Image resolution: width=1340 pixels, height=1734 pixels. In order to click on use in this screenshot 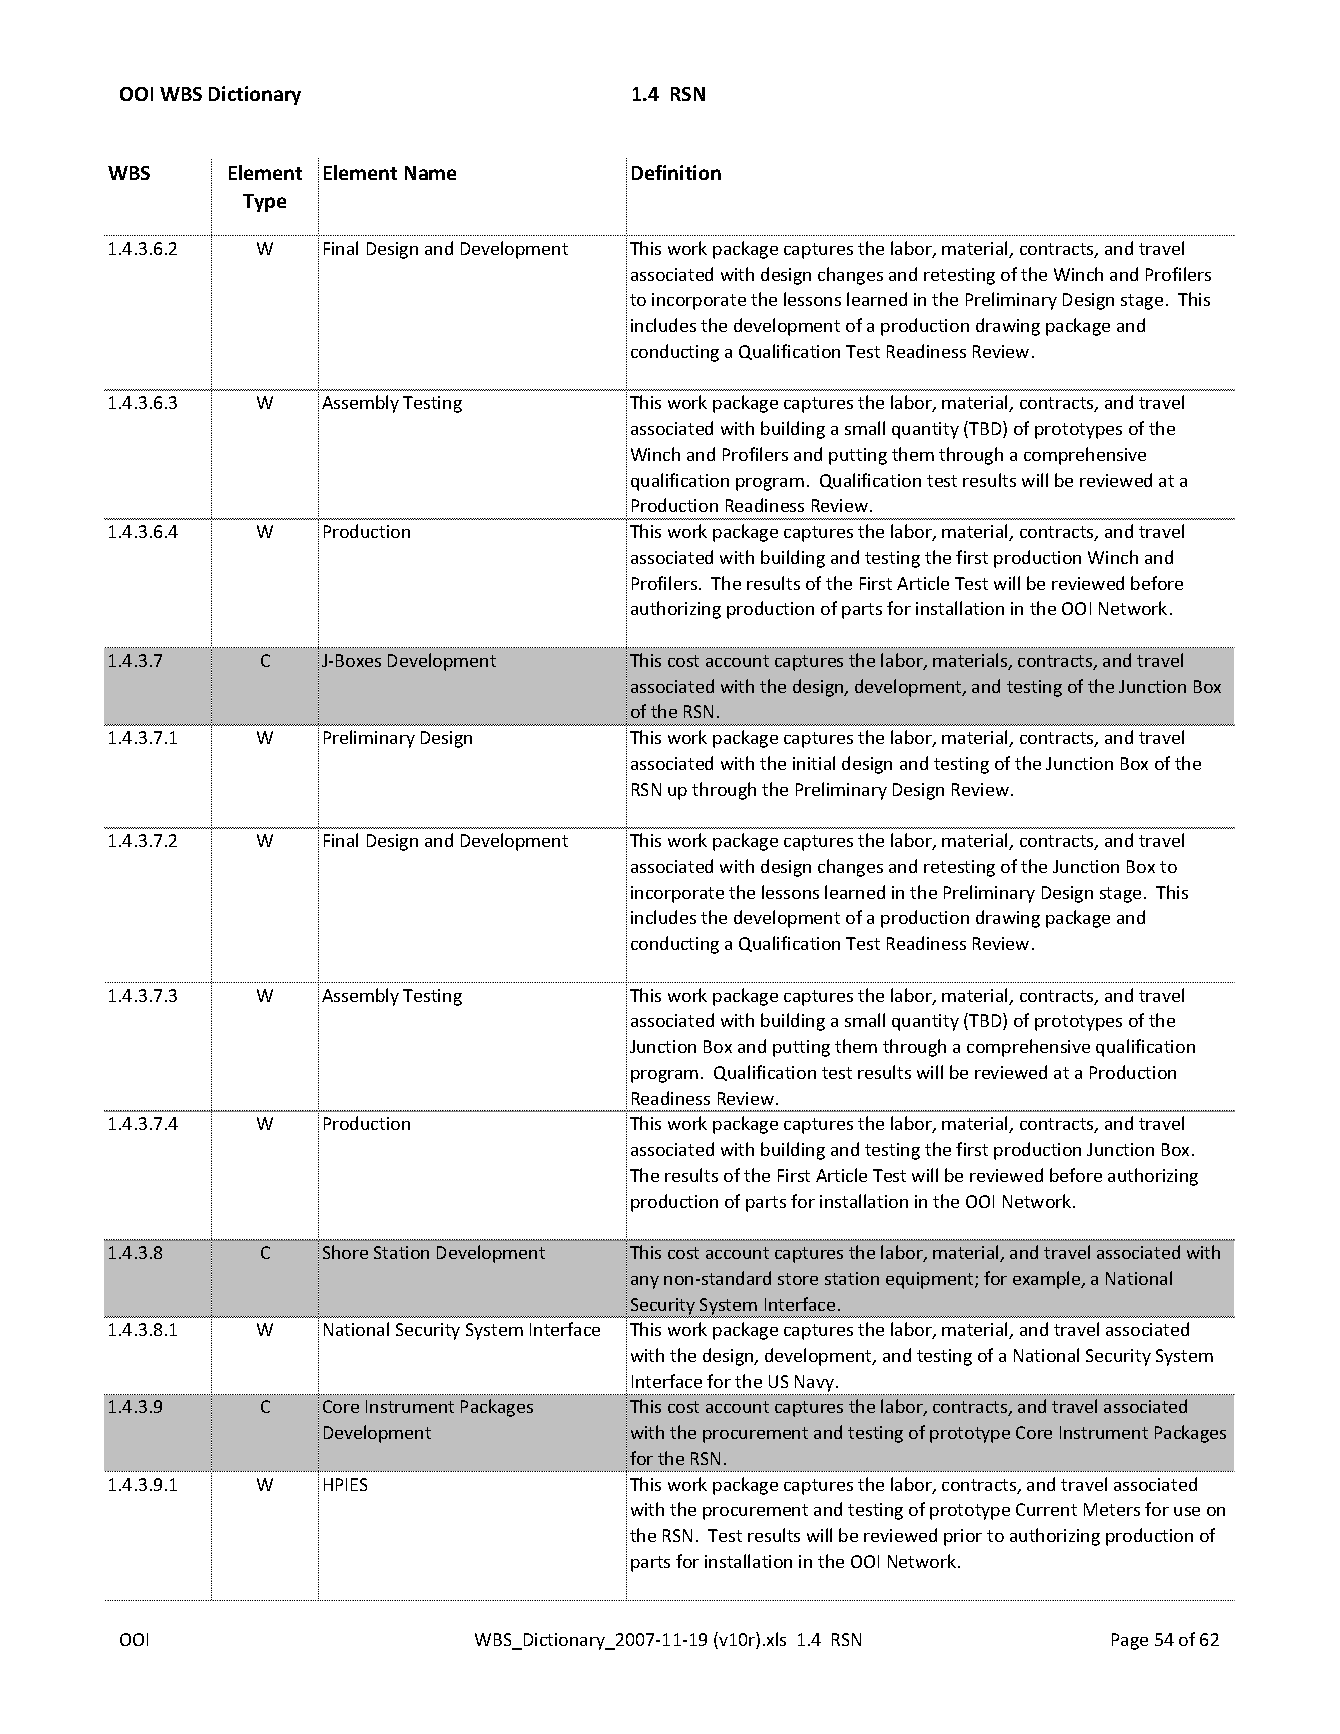, I will do `click(1187, 1511)`.
